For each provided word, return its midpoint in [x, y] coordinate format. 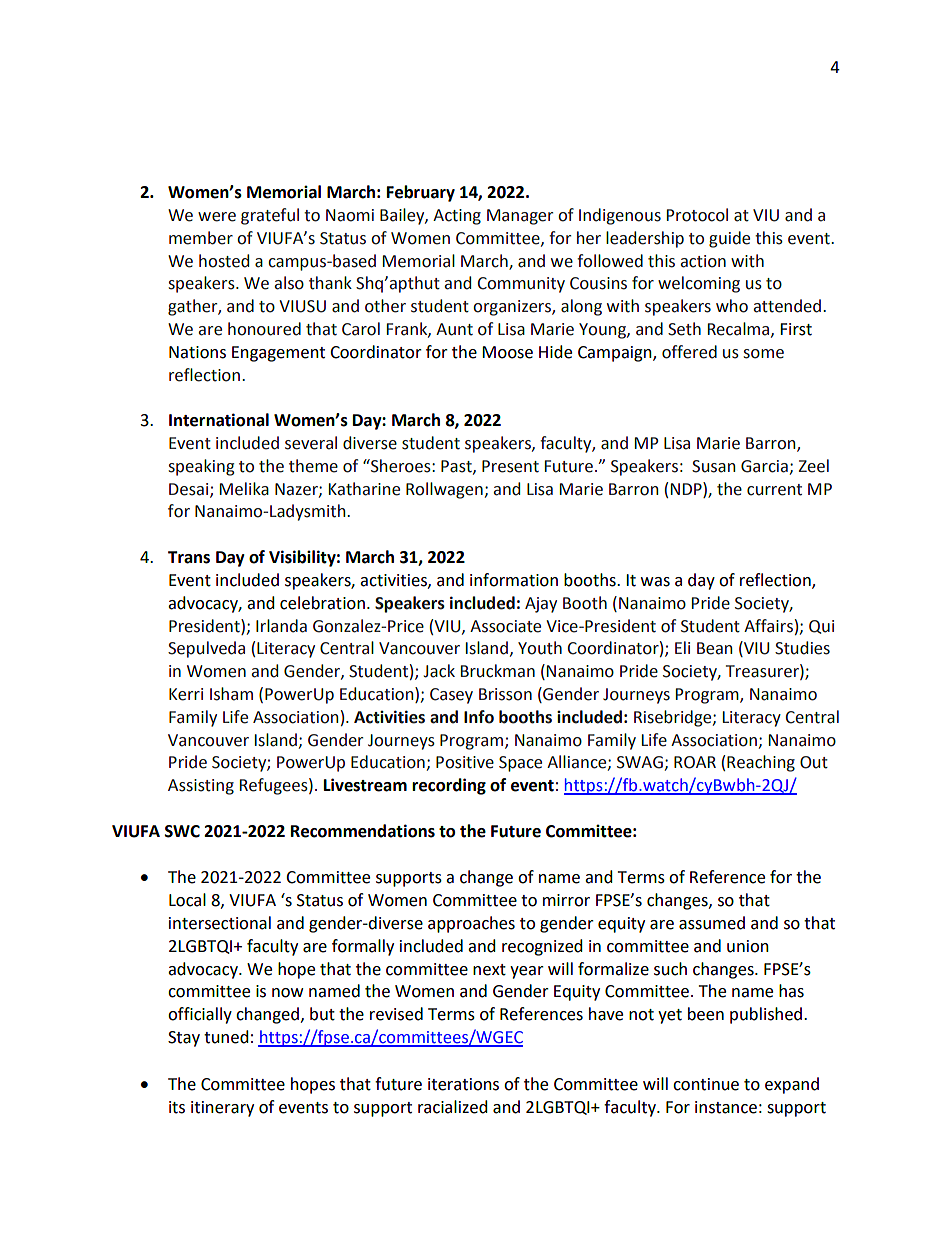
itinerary [222, 1109]
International [219, 420]
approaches [471, 924]
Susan [714, 466]
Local [187, 900]
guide [729, 239]
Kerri [186, 694]
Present [510, 466]
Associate [505, 626]
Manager [520, 217]
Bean [715, 648]
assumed [712, 923]
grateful [270, 216]
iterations [463, 1084]
